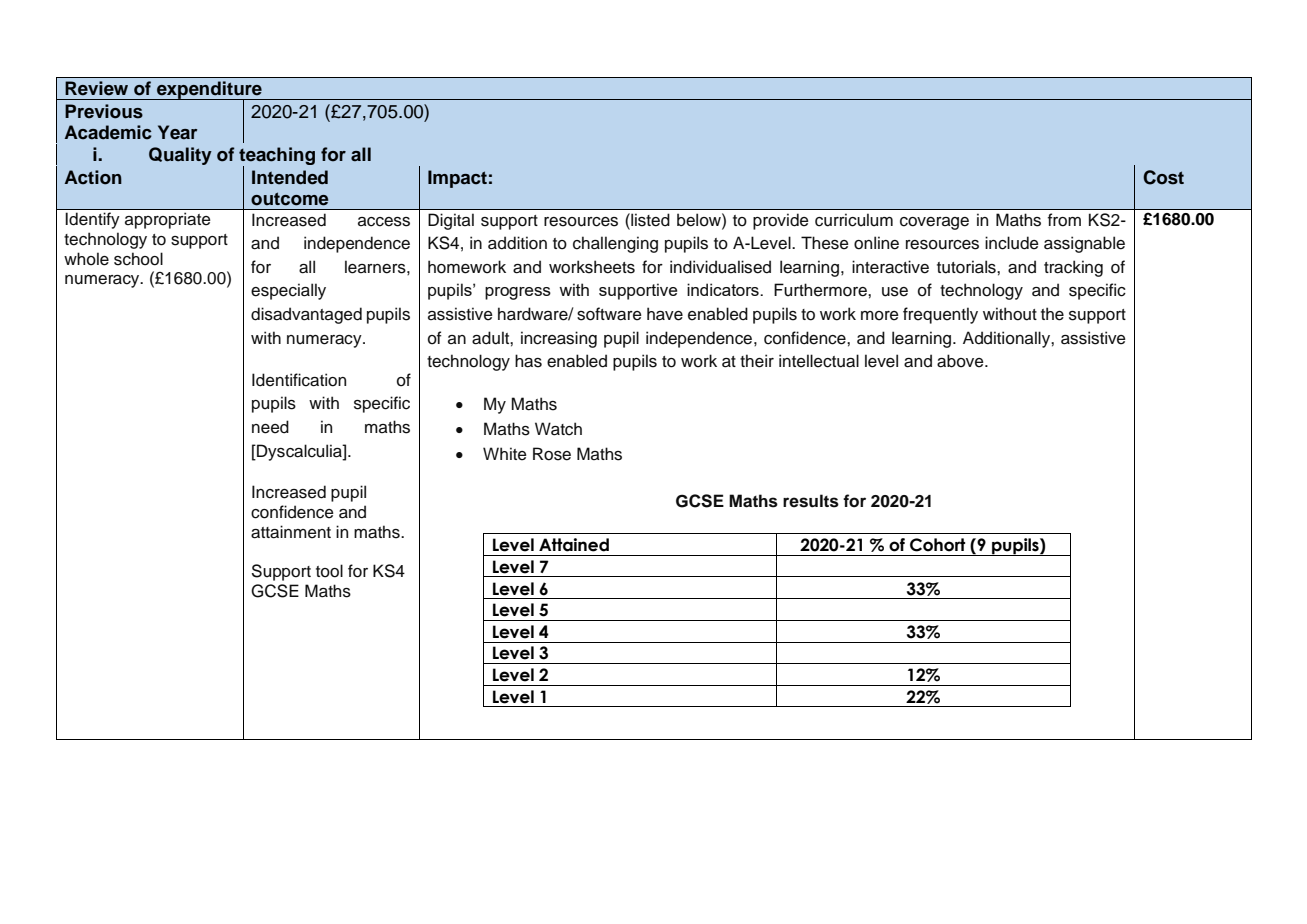  Describe the element at coordinates (574, 545) in the image. I see `Attained` at that location.
